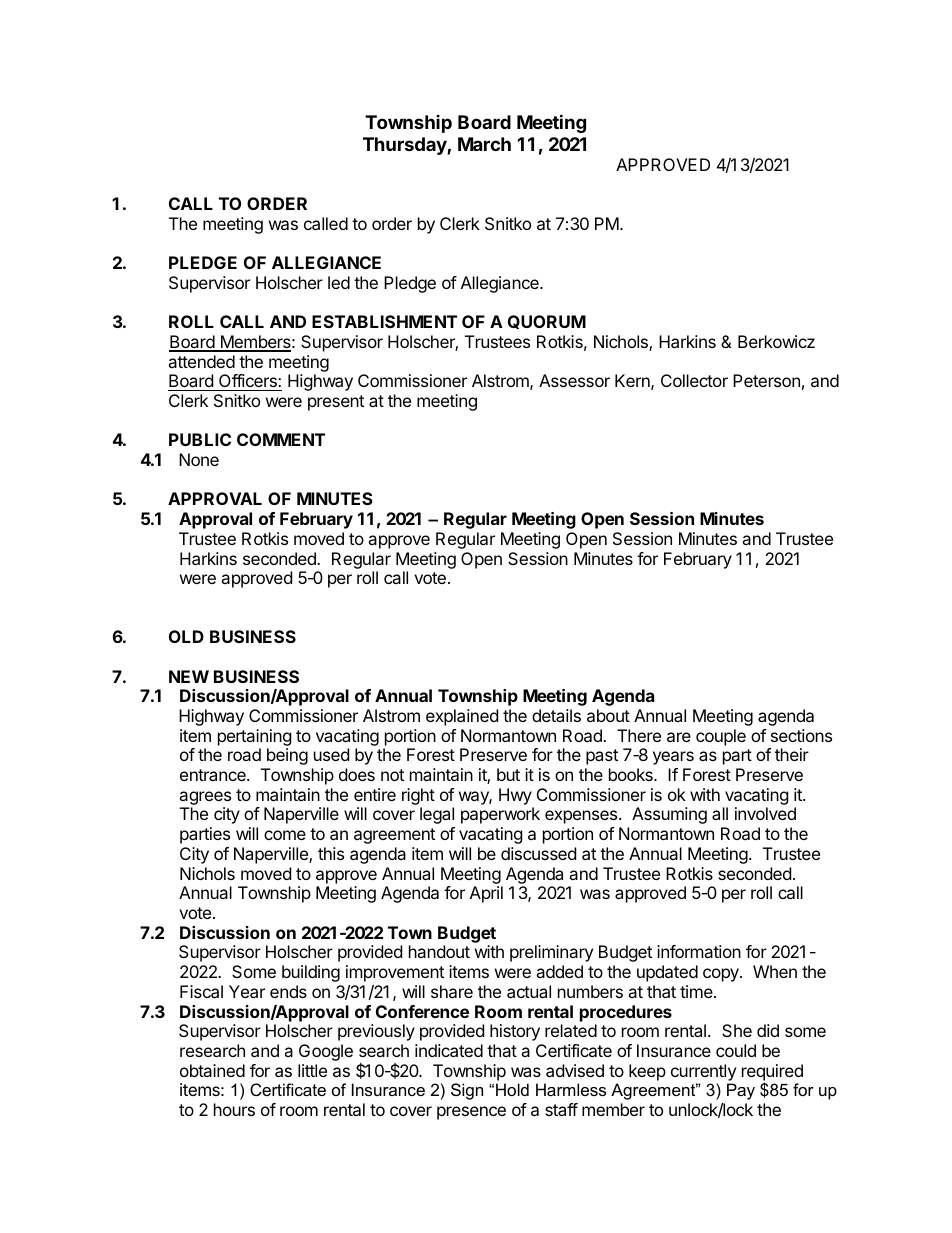  Describe the element at coordinates (384, 321) in the image. I see `ESTABLISHMENT` at that location.
